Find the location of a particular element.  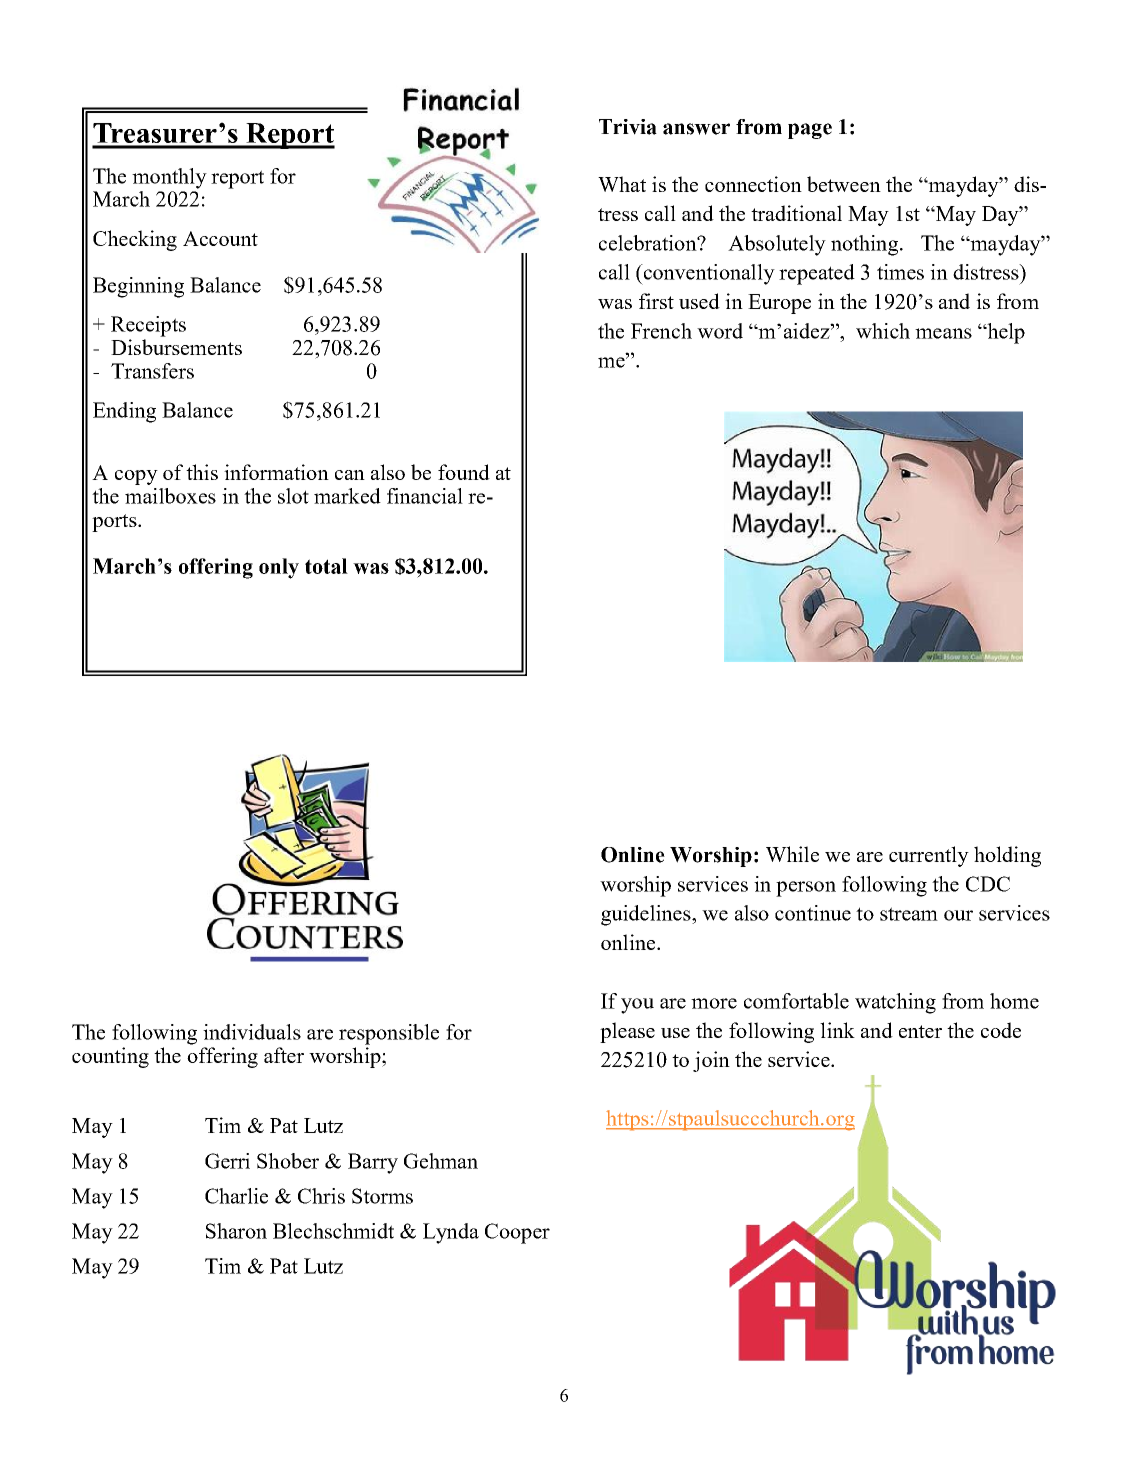

monthly is located at coordinates (169, 178).
